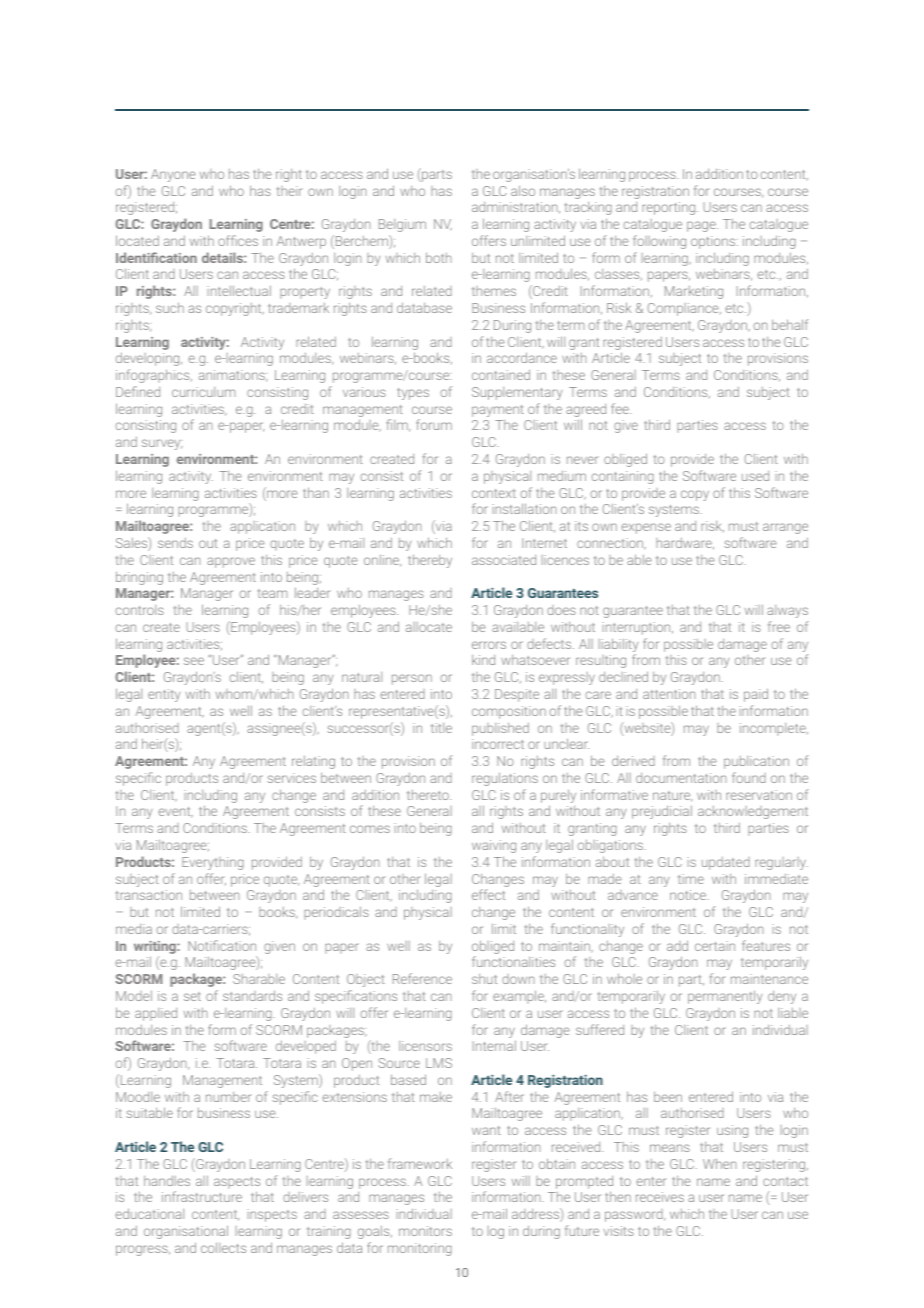 This document has width=924, height=1308. Describe the element at coordinates (702, 226) in the document. I see `page` at that location.
